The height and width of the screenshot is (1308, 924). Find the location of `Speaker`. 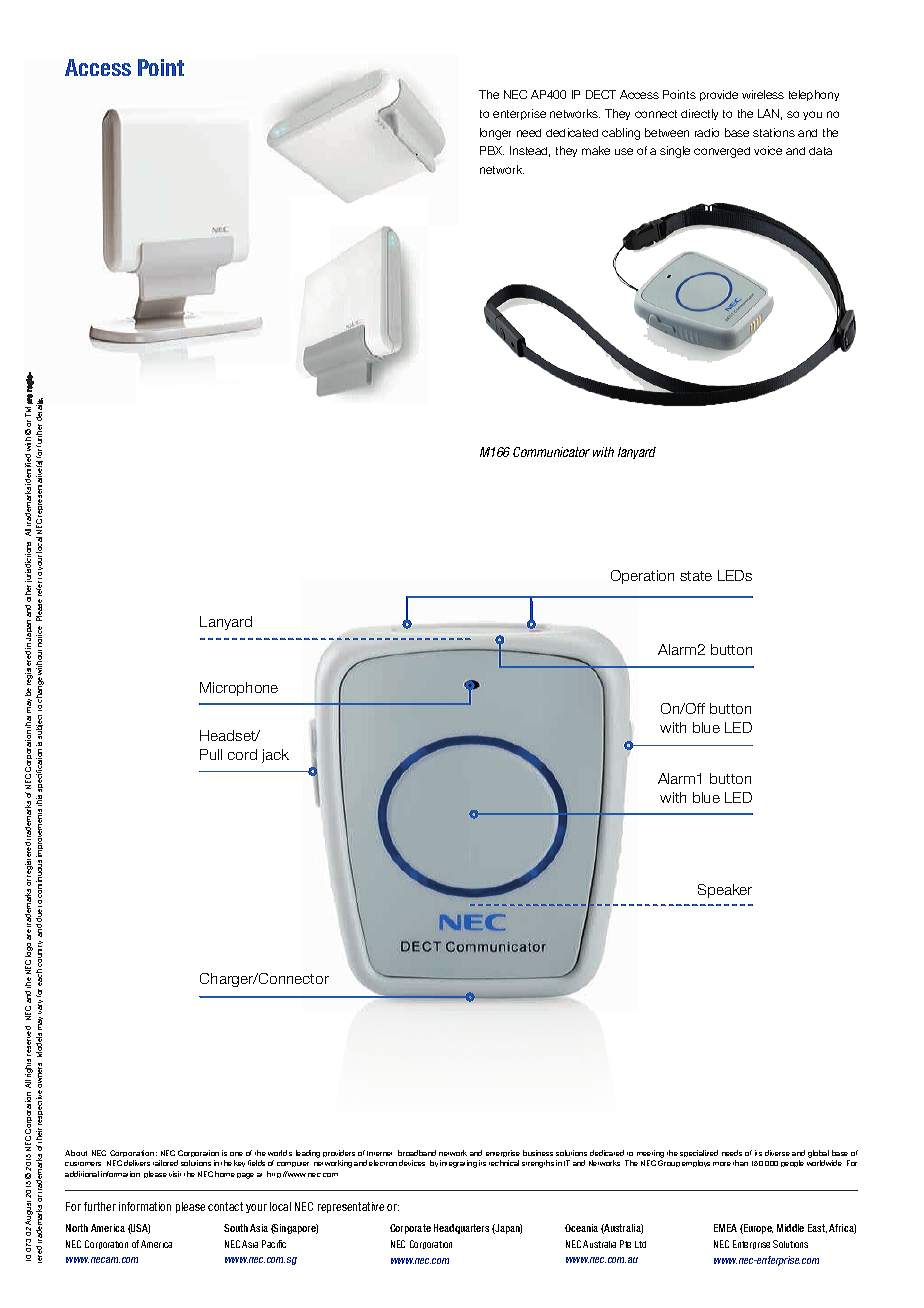

Speaker is located at coordinates (725, 891).
